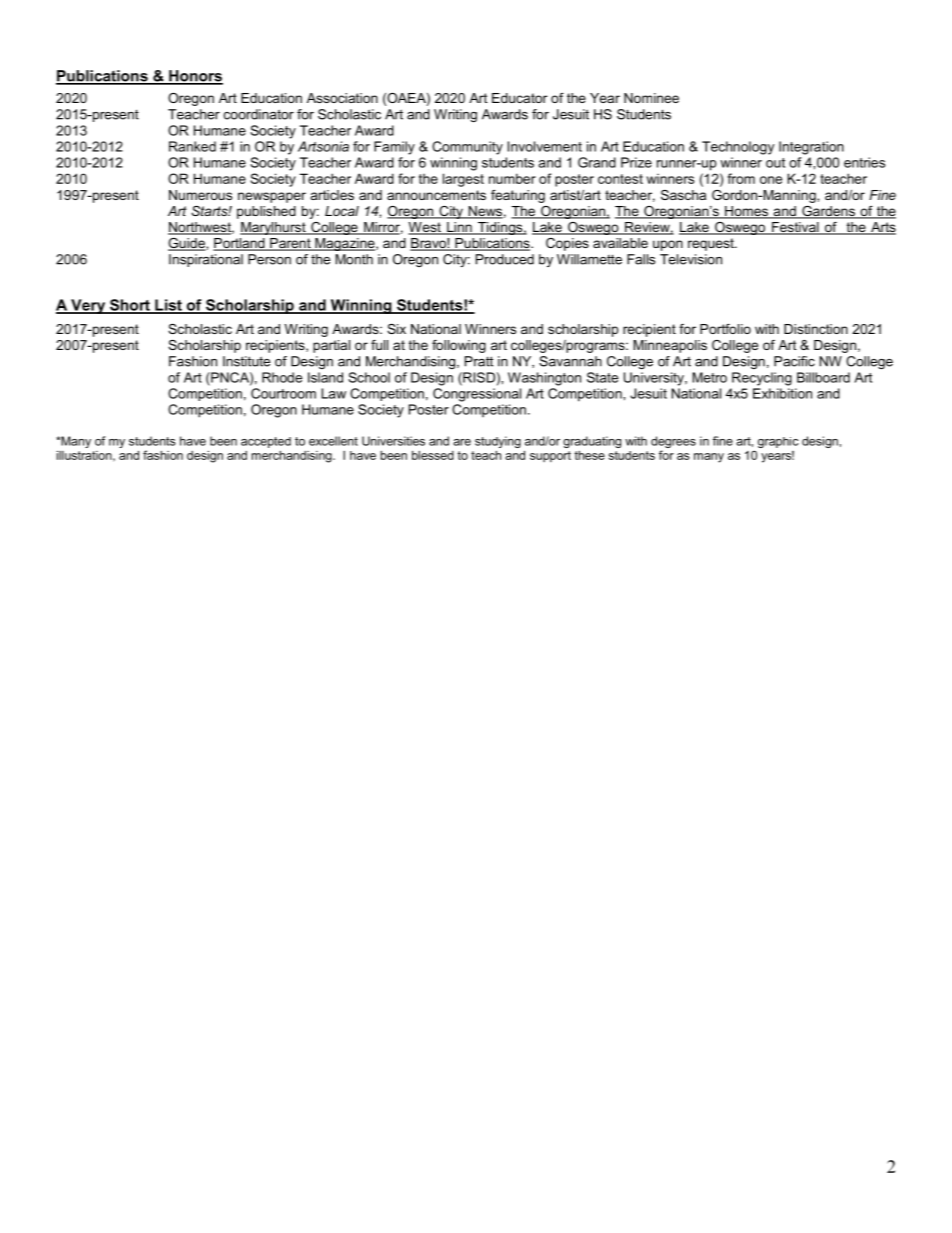  What do you see at coordinates (519, 98) in the document?
I see `Educator` at bounding box center [519, 98].
